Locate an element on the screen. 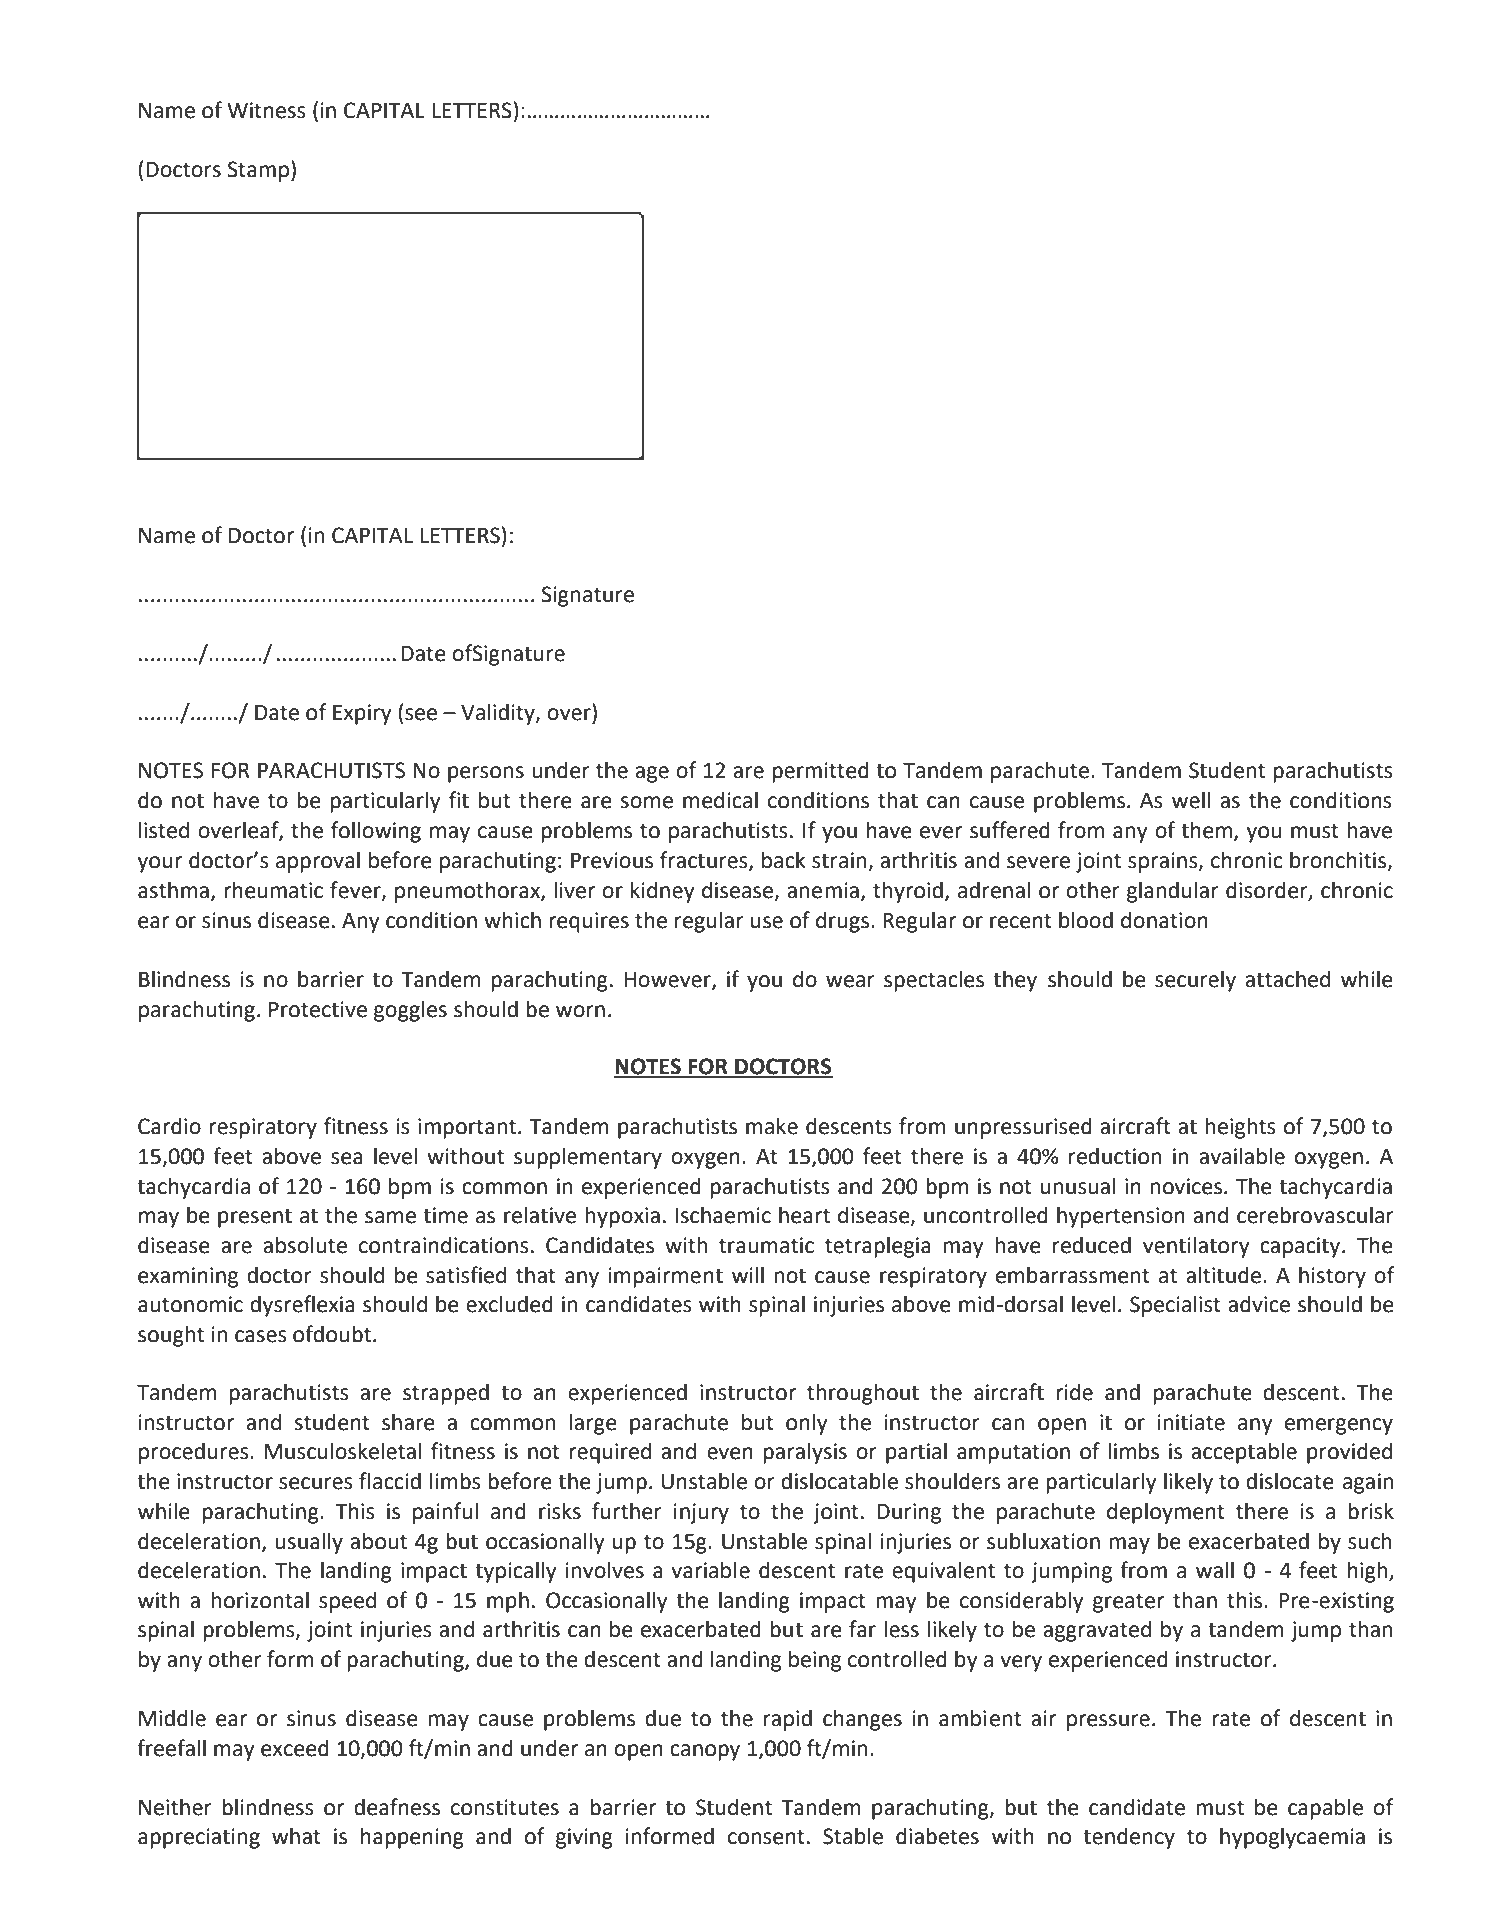 This screenshot has width=1486, height=1923. Expiry is located at coordinates (362, 714).
